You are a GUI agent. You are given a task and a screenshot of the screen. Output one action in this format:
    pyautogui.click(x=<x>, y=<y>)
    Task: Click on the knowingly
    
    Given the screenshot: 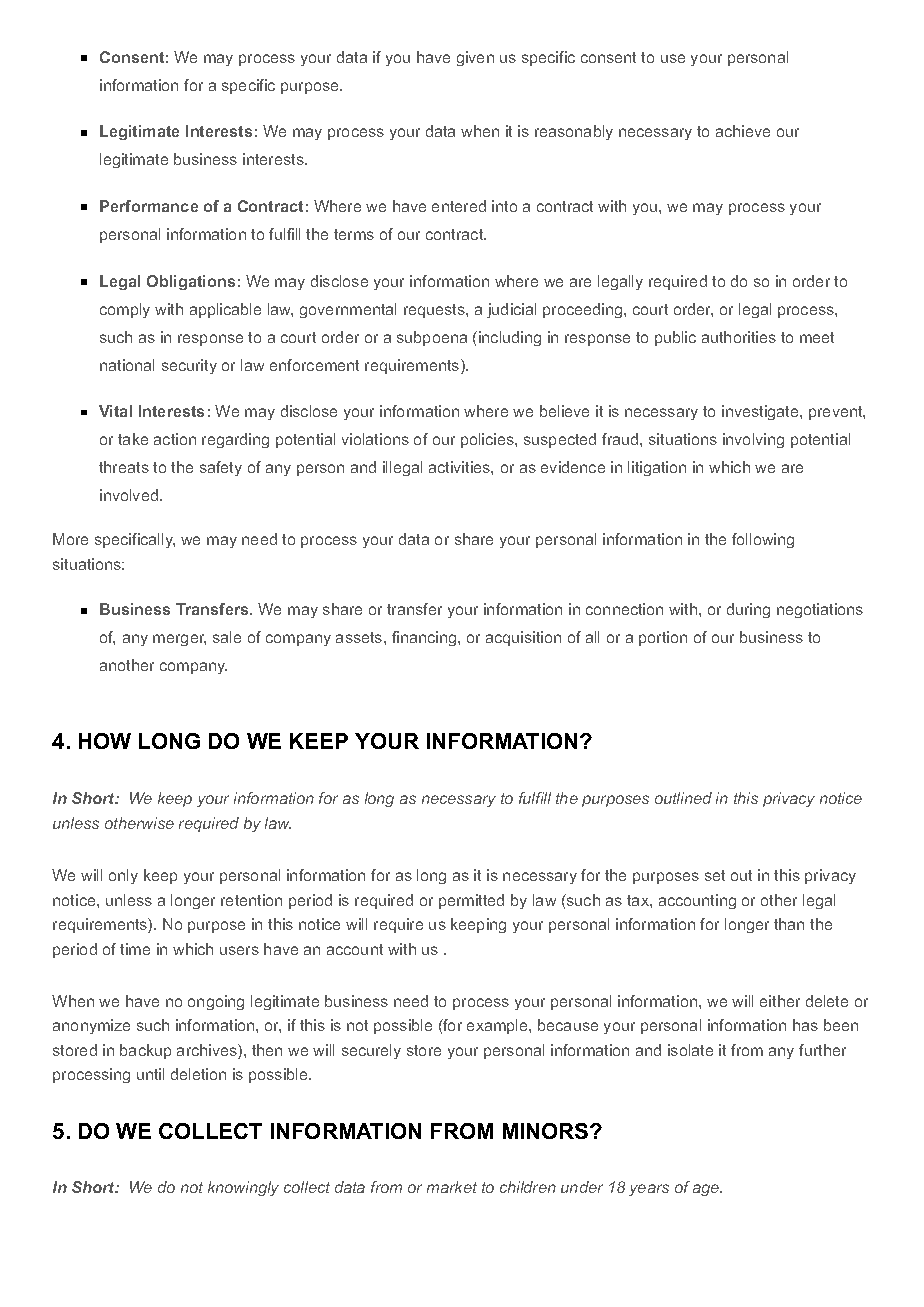 What is the action you would take?
    pyautogui.click(x=243, y=1188)
